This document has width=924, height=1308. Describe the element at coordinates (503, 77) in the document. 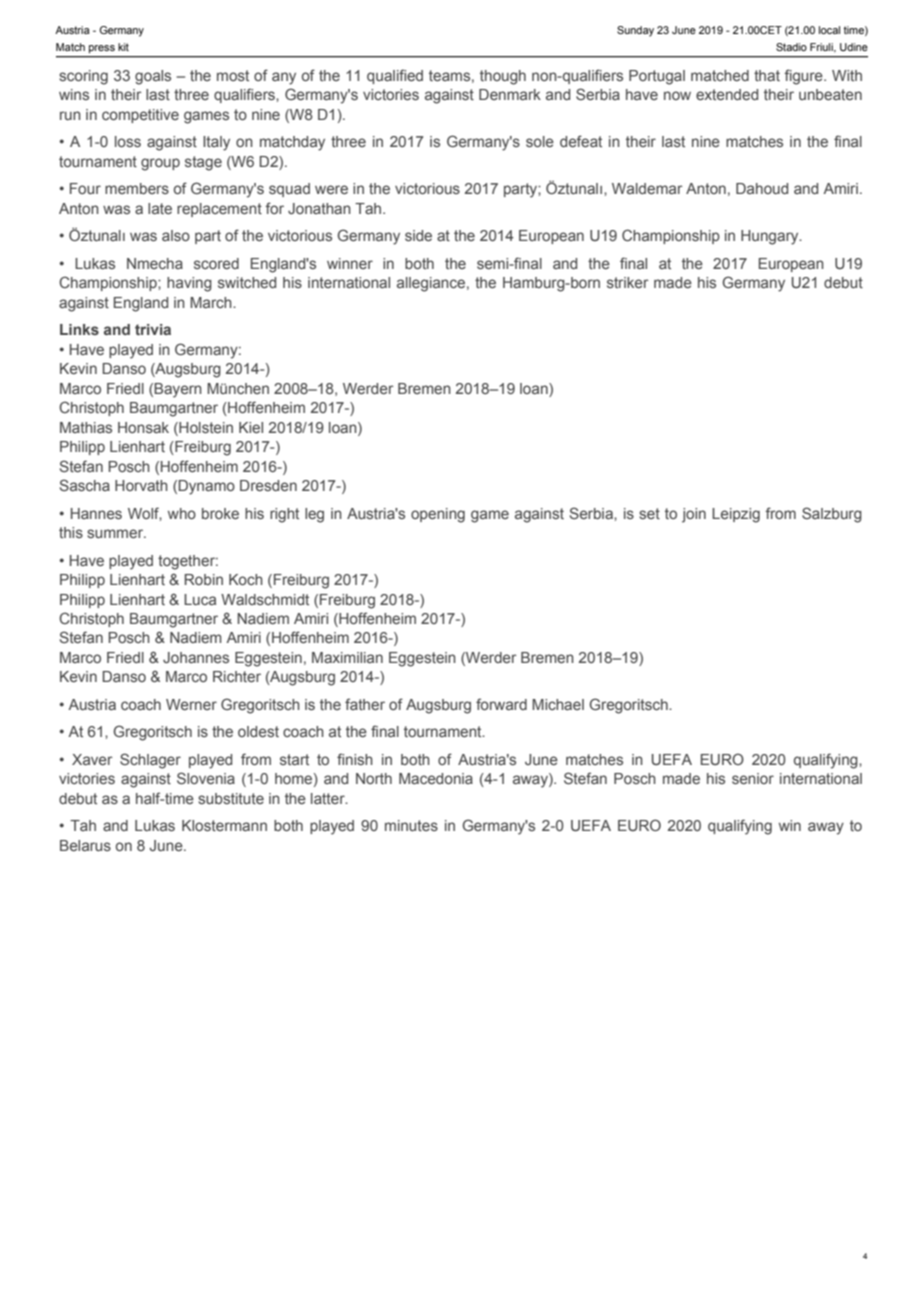

I see `though` at that location.
